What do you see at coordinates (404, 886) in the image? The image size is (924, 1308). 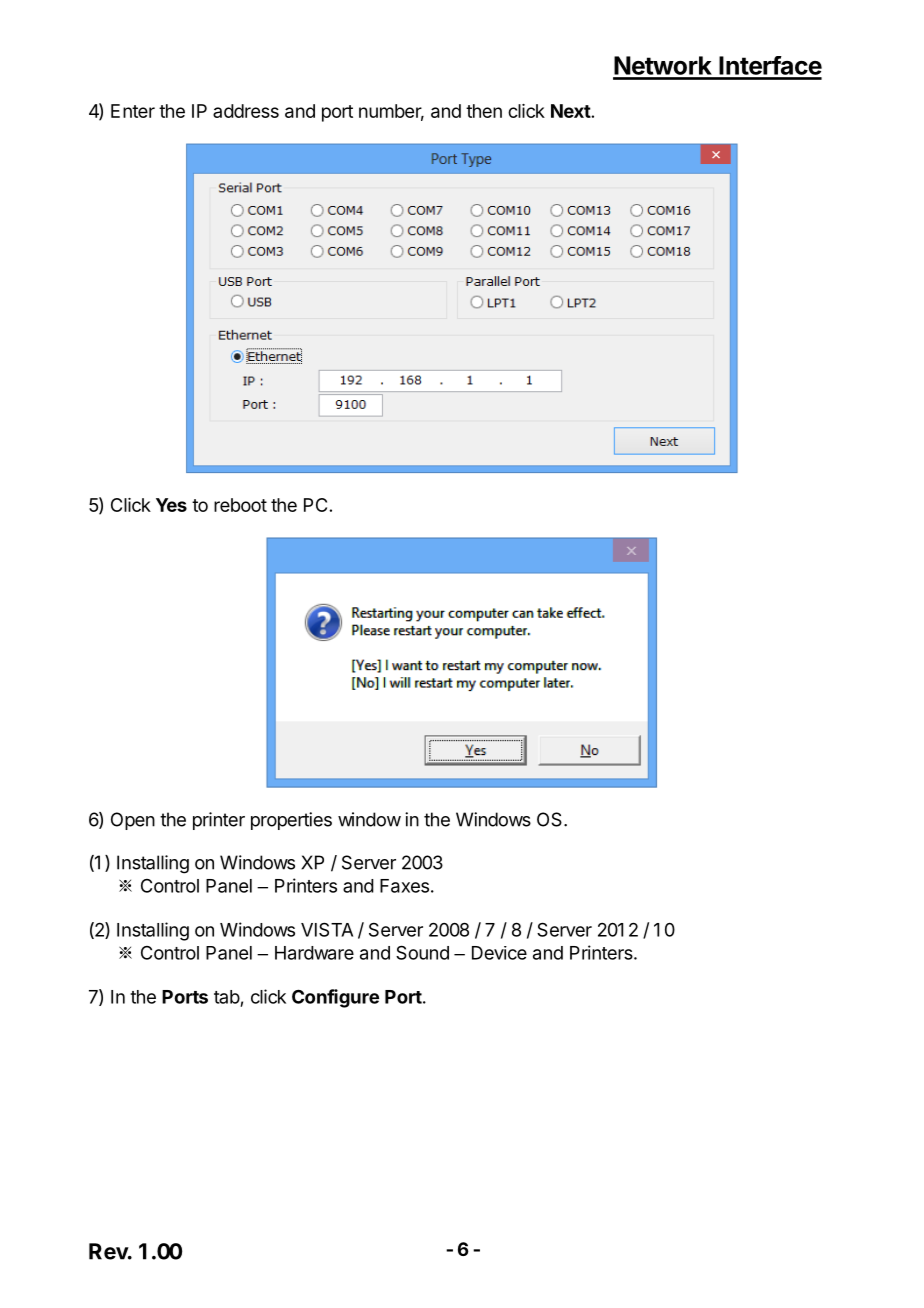 I see `Faxes` at bounding box center [404, 886].
